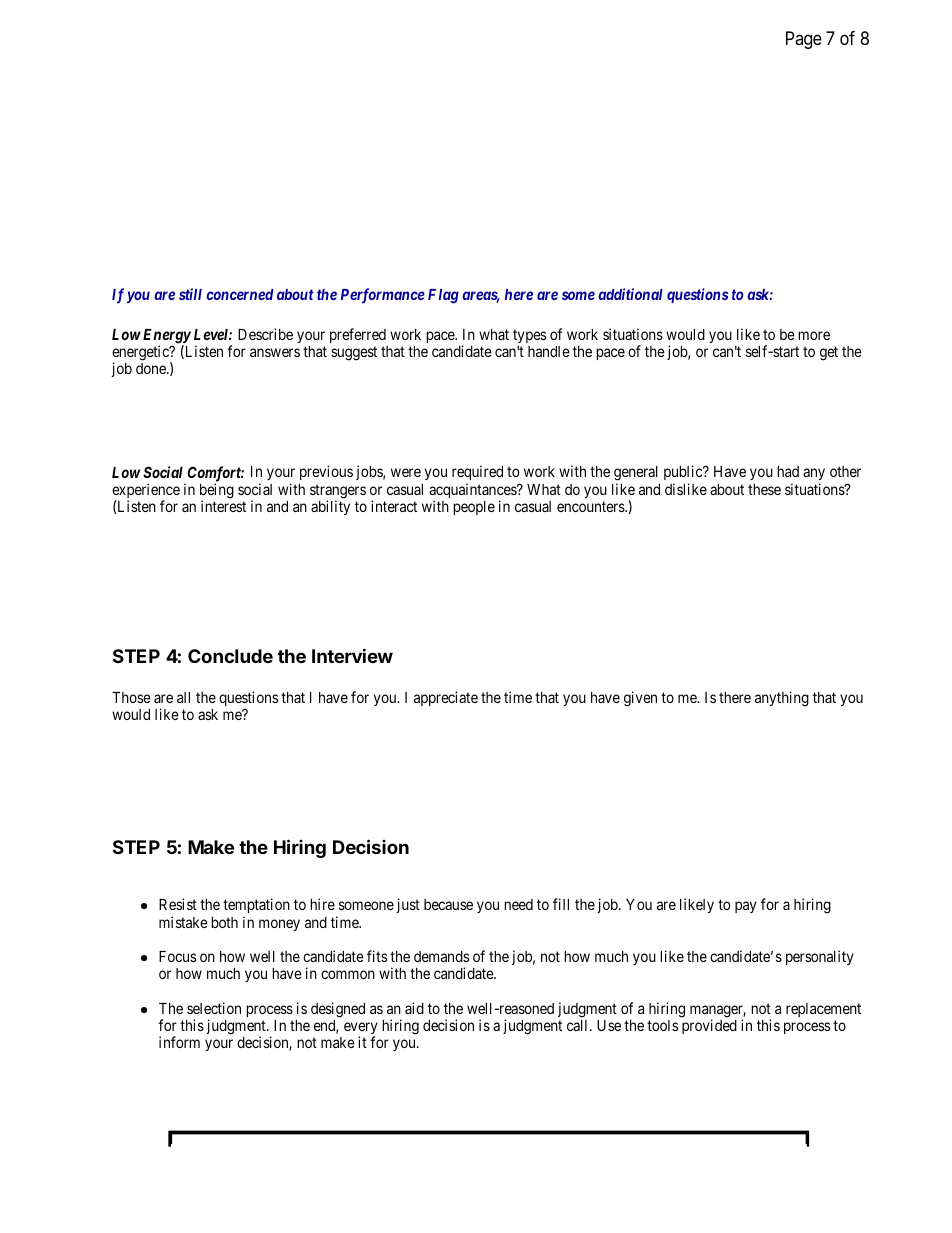 This screenshot has width=952, height=1233. I want to click on more, so click(814, 335).
